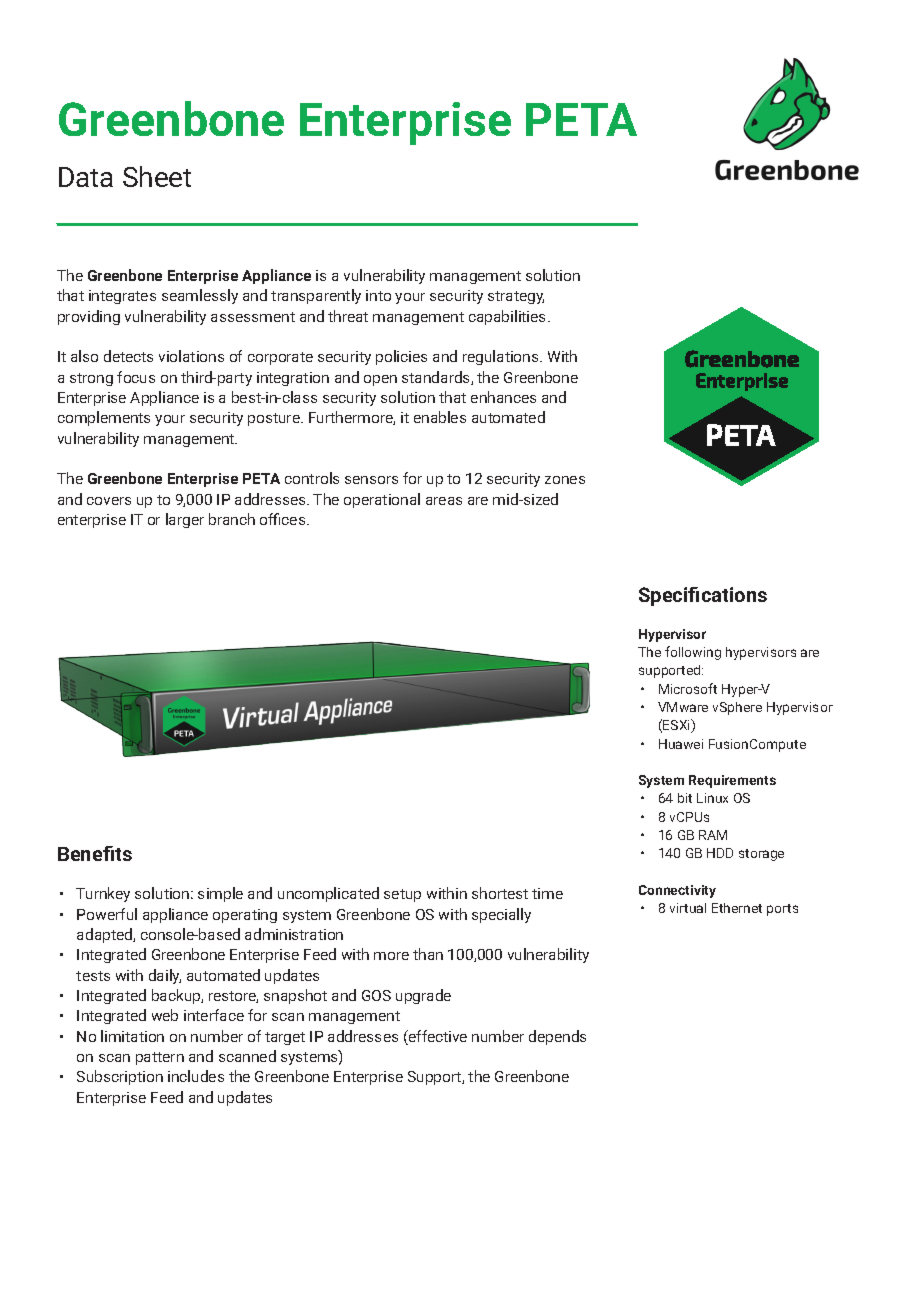  What do you see at coordinates (220, 894) in the screenshot?
I see `simple` at bounding box center [220, 894].
